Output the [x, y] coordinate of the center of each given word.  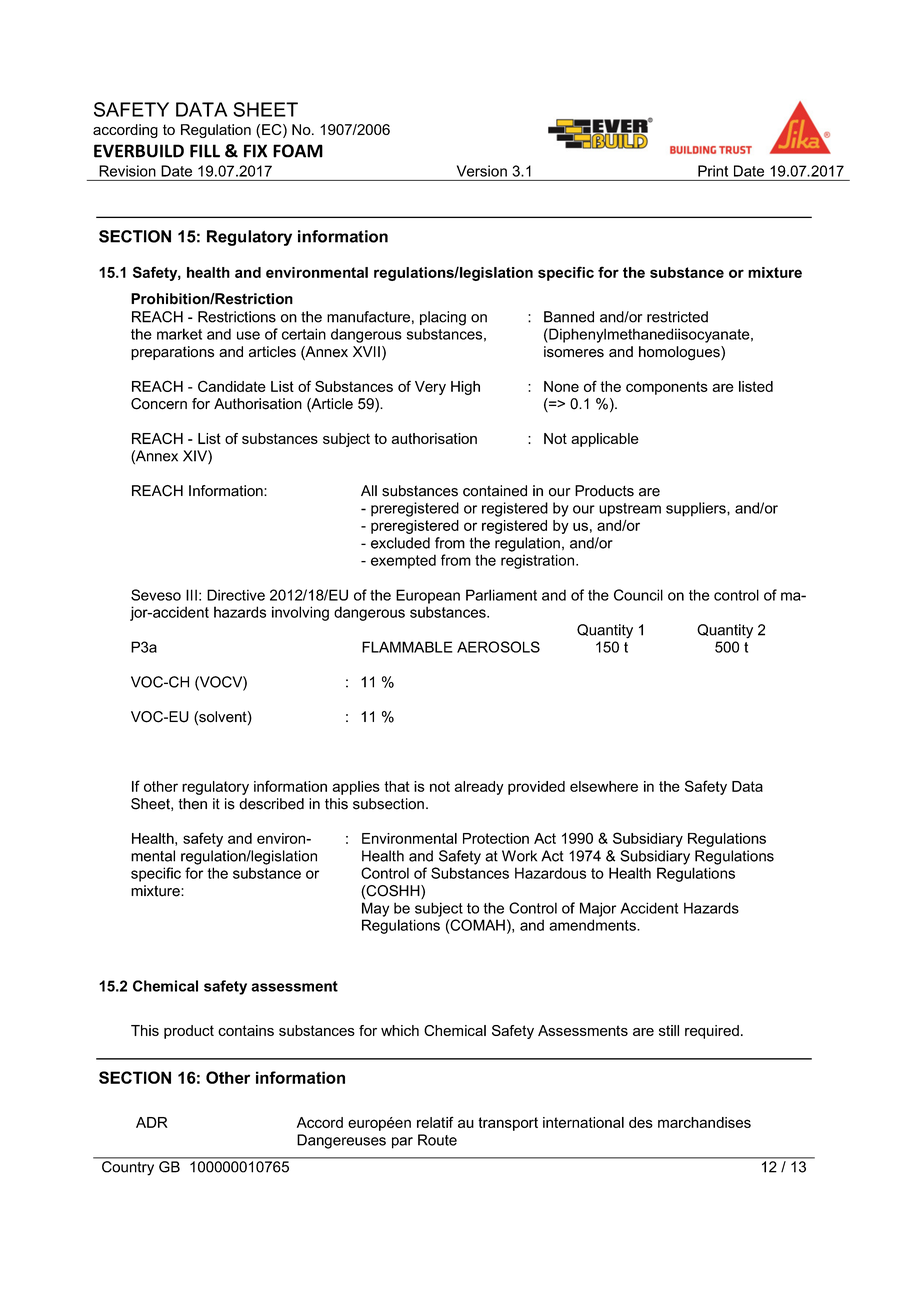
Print [713, 171]
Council [638, 595]
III [191, 595]
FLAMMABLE [407, 647]
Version [482, 171]
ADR [152, 1122]
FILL [205, 151]
